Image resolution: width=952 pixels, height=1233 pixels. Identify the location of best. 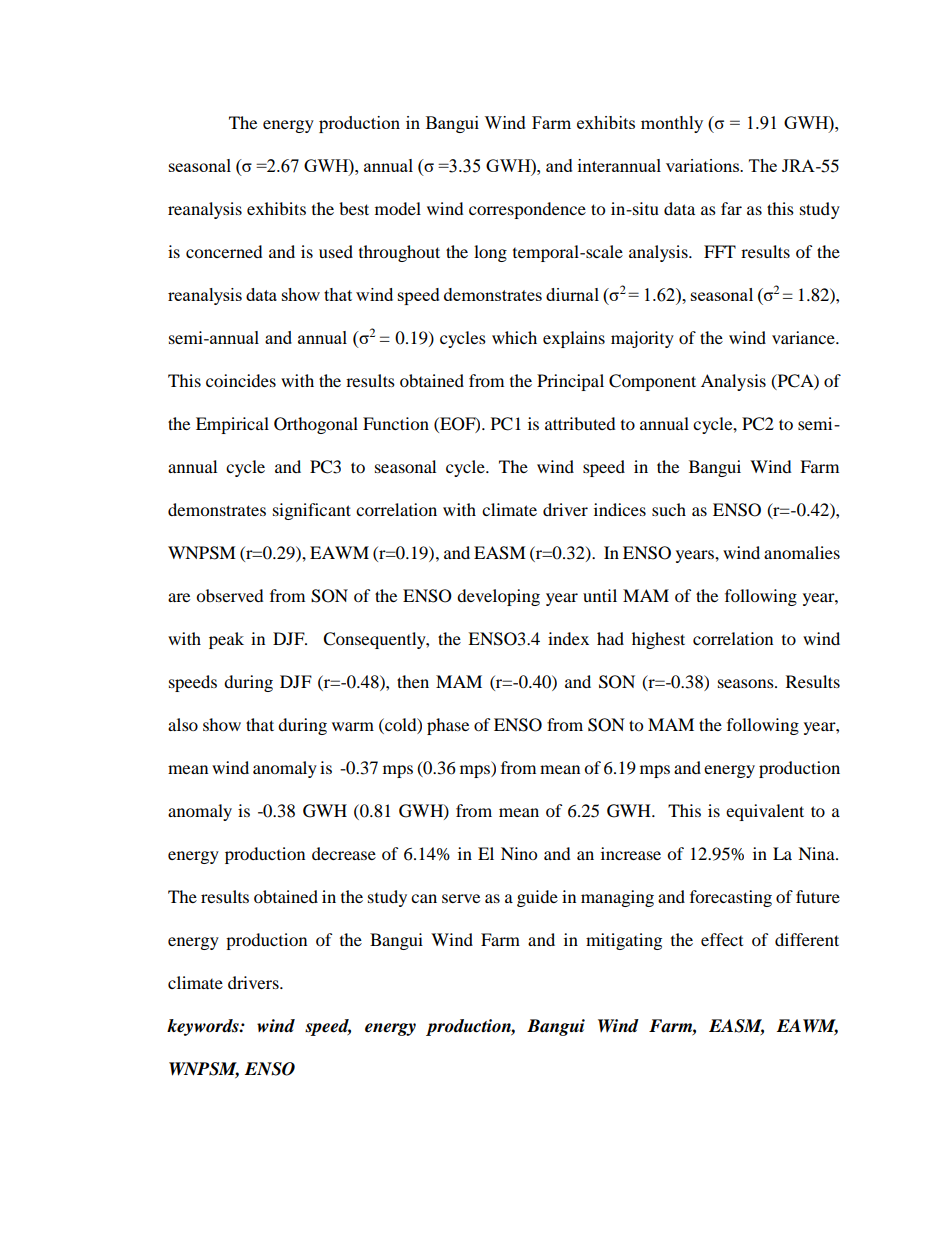
(354, 208).
